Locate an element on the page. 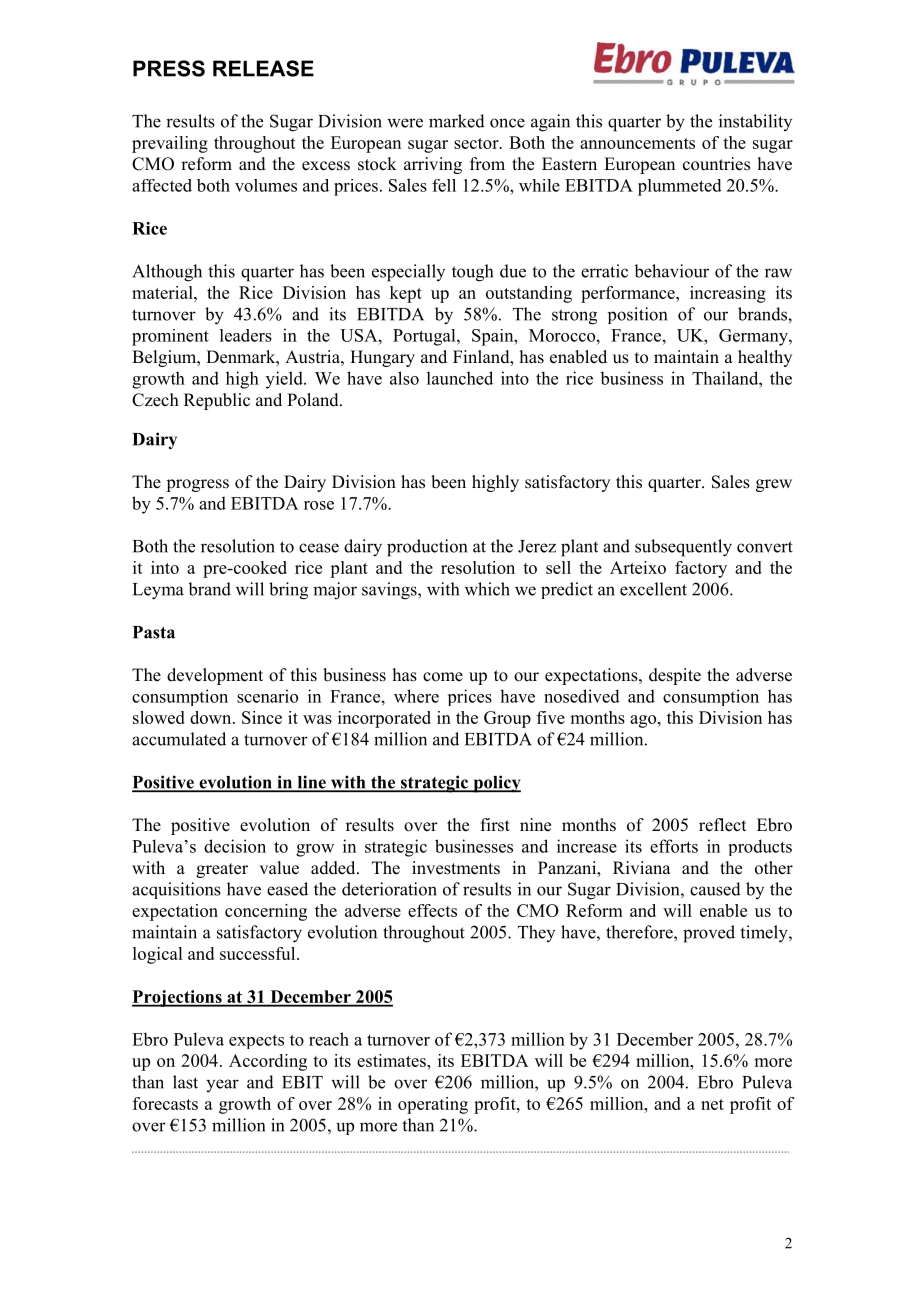  caused is located at coordinates (715, 889).
